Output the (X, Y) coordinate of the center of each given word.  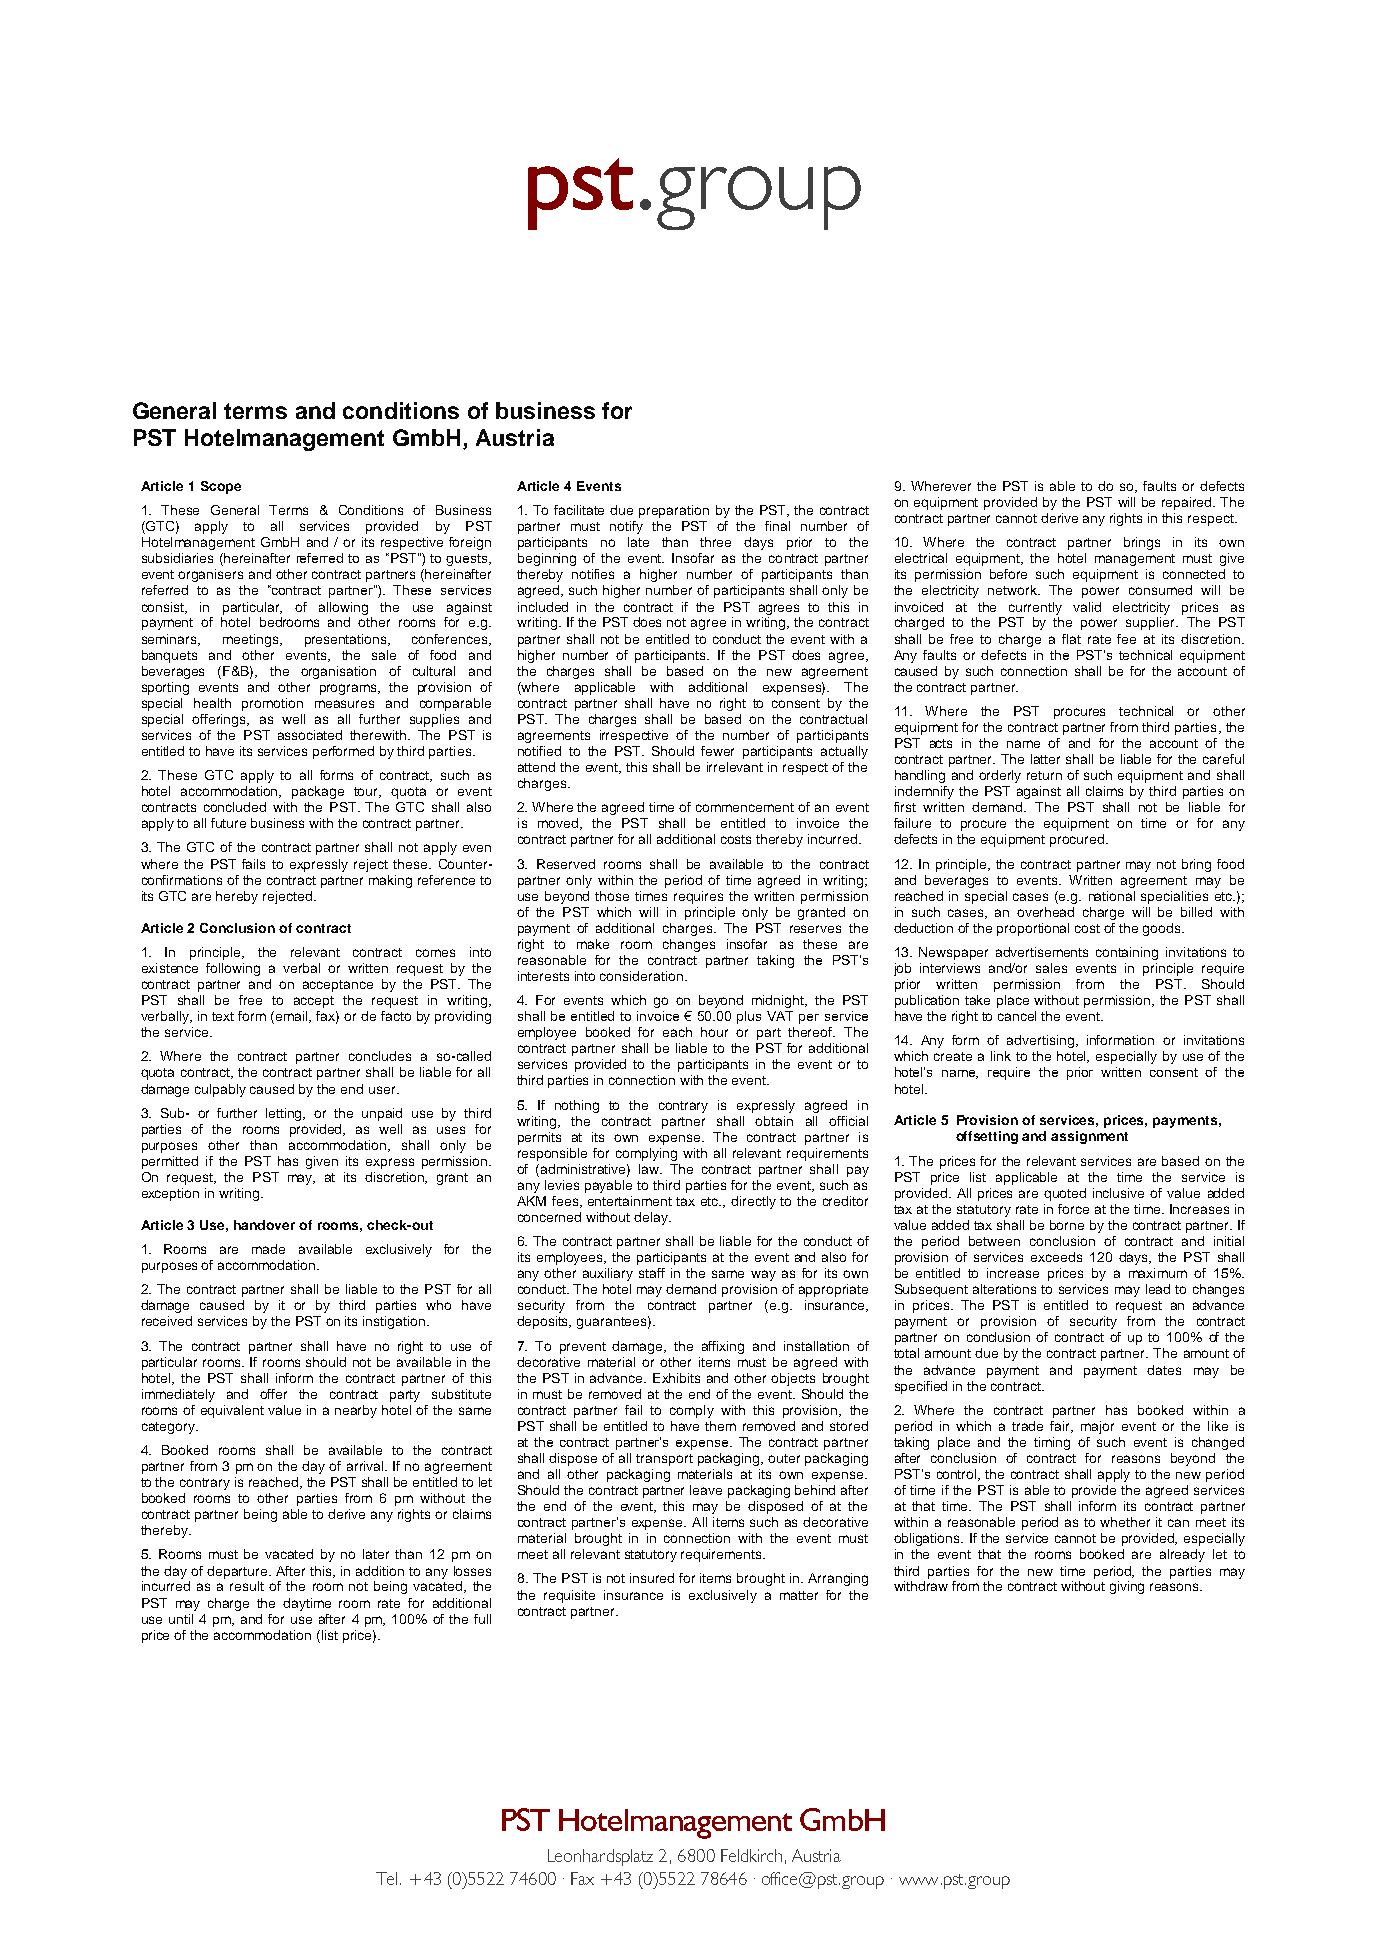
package (318, 792)
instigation (394, 1322)
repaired (1188, 503)
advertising (1042, 1041)
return (1044, 775)
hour (714, 1032)
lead (1158, 1289)
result (247, 1586)
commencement (745, 807)
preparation (674, 511)
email (293, 1017)
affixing (723, 1347)
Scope (221, 487)
